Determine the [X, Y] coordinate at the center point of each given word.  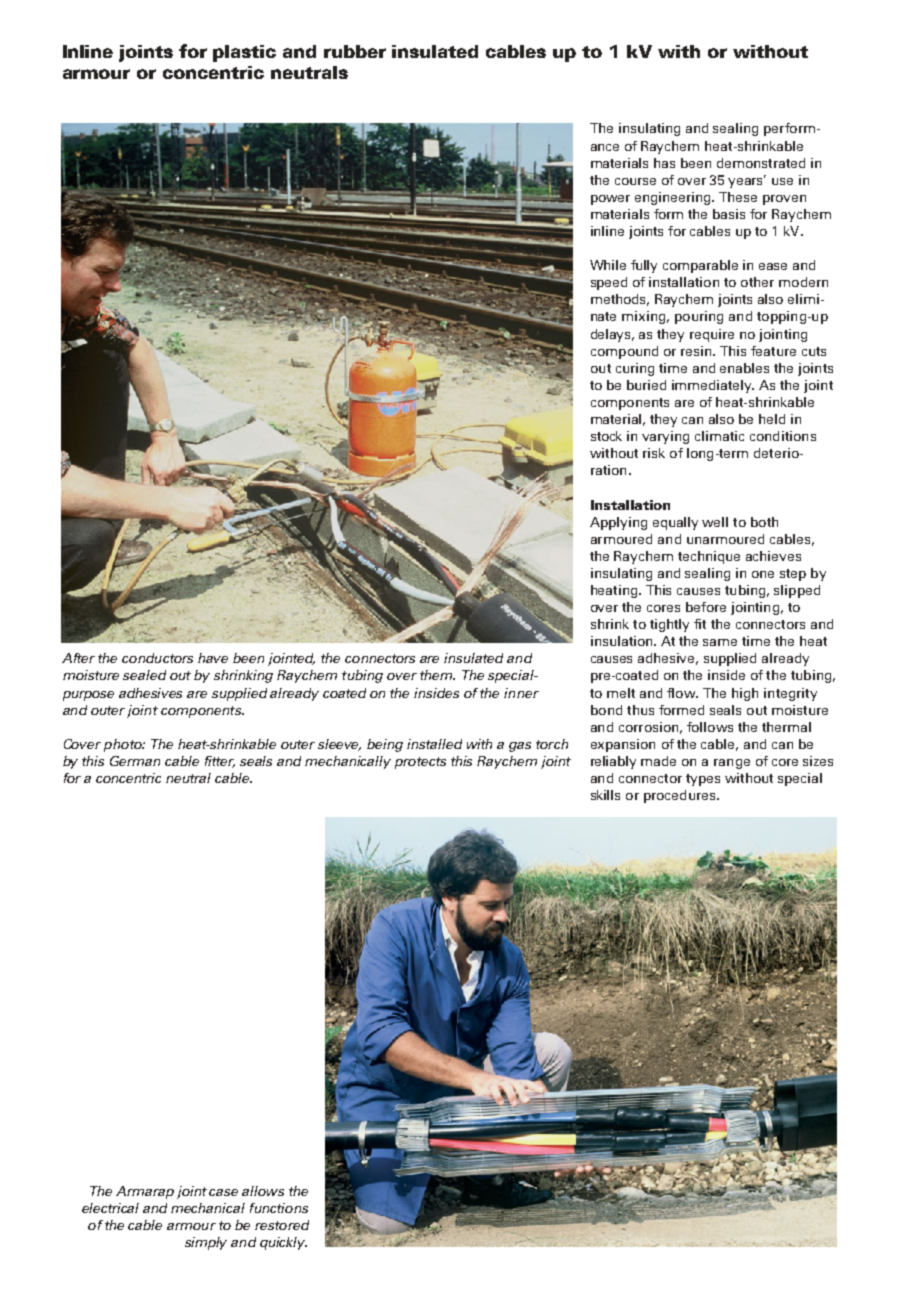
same [720, 642]
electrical [110, 1208]
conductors [157, 658]
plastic [244, 53]
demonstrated [761, 163]
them [437, 675]
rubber [355, 51]
